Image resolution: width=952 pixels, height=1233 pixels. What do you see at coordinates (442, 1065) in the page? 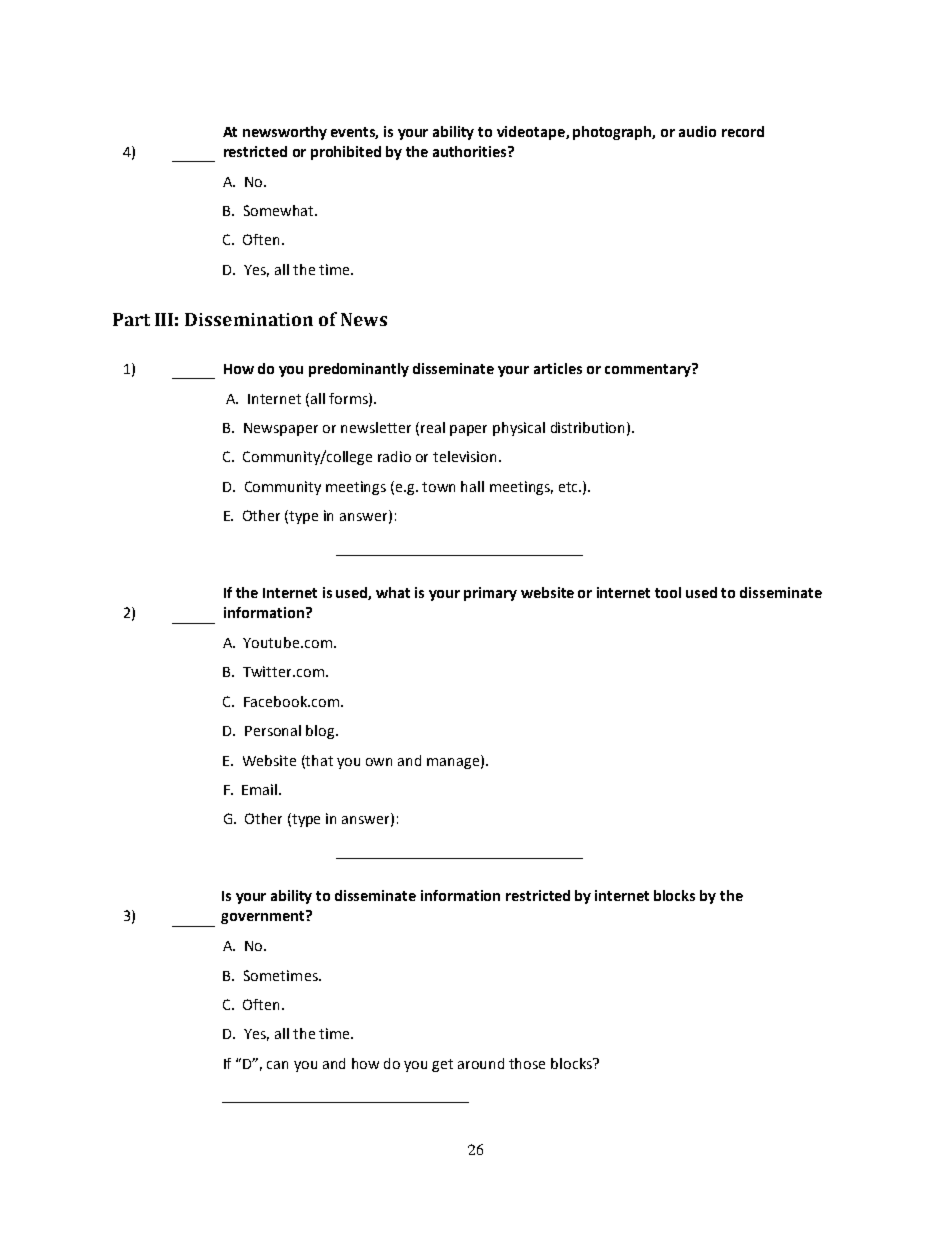
I see `get` at bounding box center [442, 1065].
